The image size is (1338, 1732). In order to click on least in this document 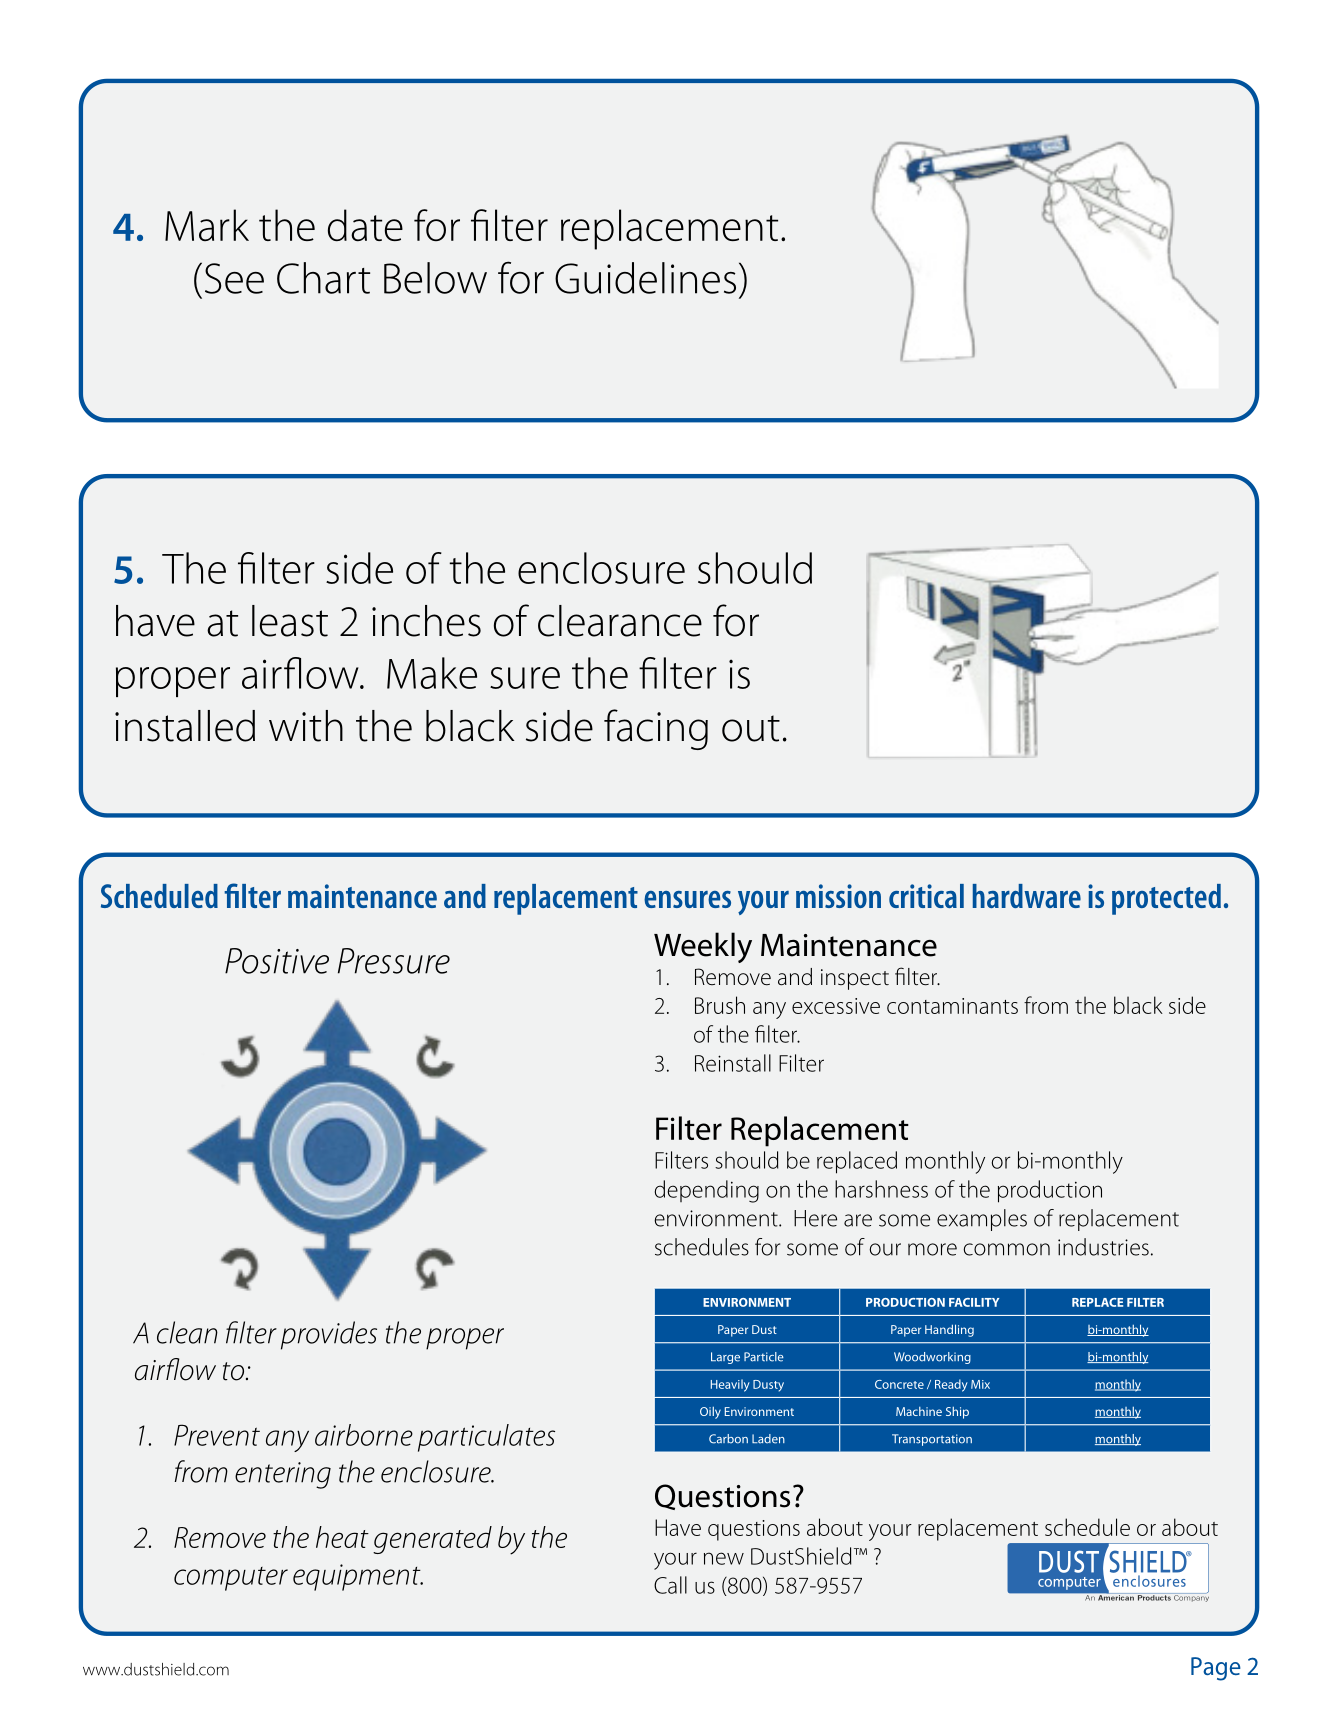, I will do `click(290, 621)`.
